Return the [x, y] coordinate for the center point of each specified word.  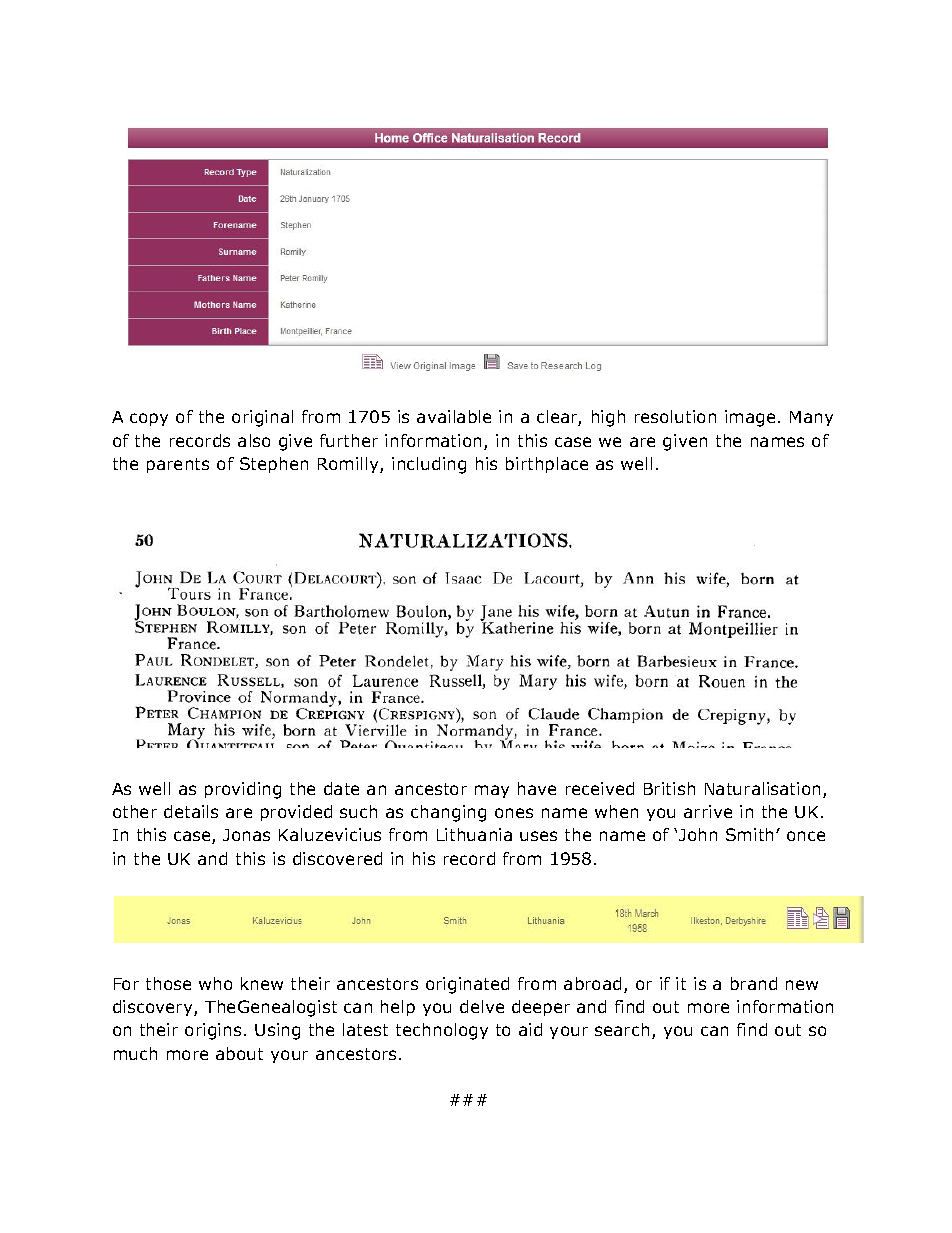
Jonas [246, 835]
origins [213, 1031]
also [254, 440]
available [454, 416]
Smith [751, 834]
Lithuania [474, 834]
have [537, 788]
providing [243, 790]
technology [442, 1031]
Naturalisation [762, 788]
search [622, 1029]
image [750, 418]
